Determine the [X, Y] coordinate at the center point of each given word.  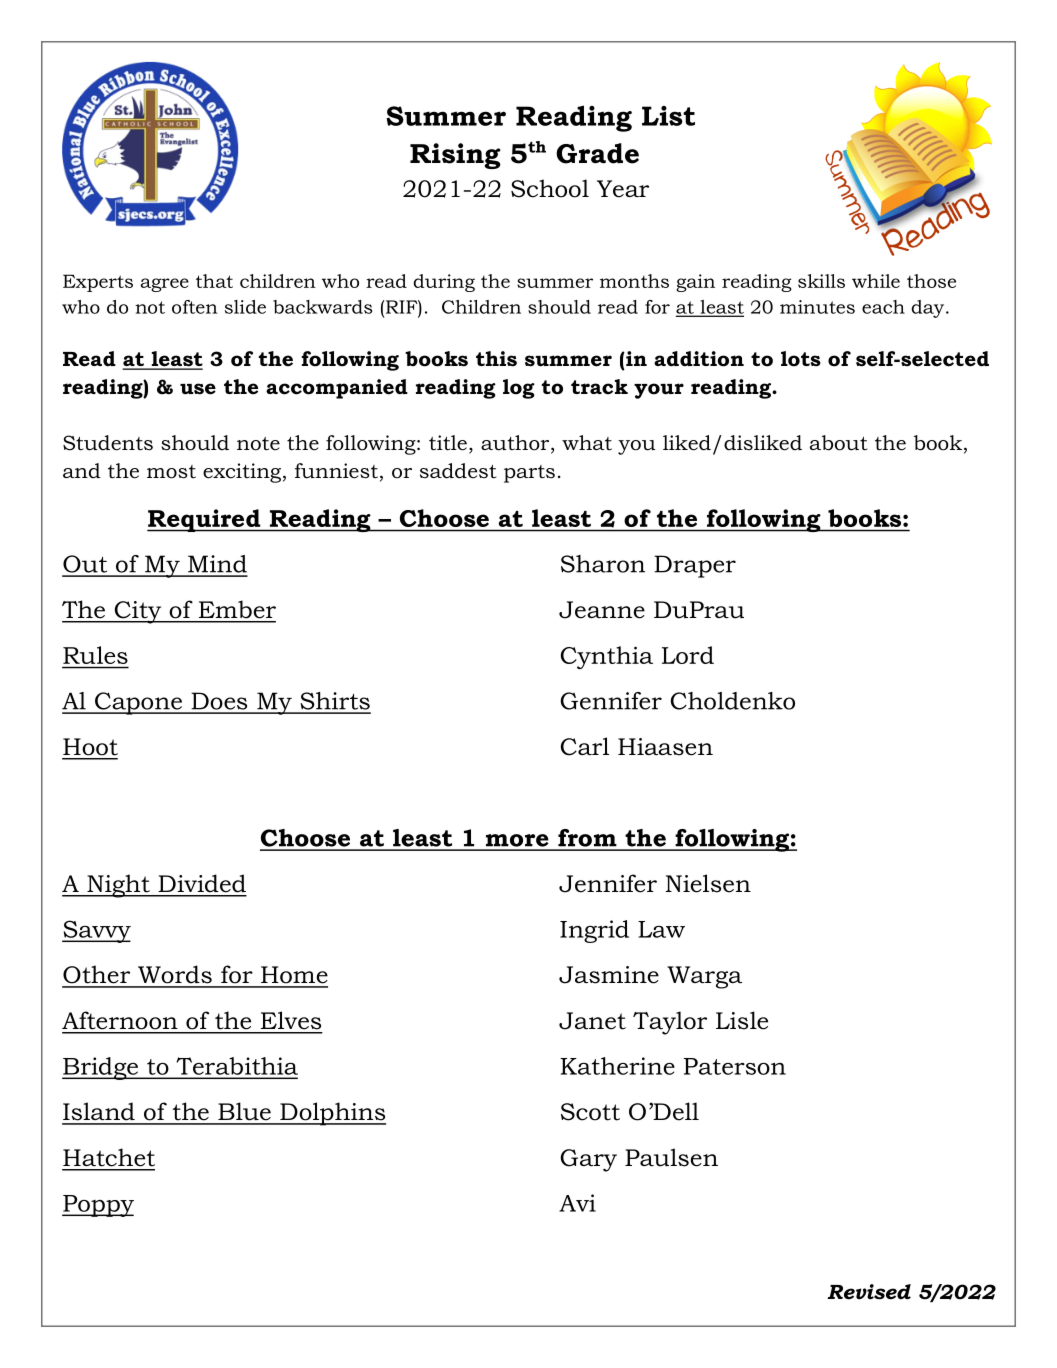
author [516, 444]
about [838, 443]
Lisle [742, 1020]
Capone [138, 703]
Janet [592, 1021]
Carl [585, 746]
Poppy [98, 1206]
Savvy [96, 931]
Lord [688, 655]
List [668, 116]
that [214, 281]
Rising [455, 156]
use [198, 389]
